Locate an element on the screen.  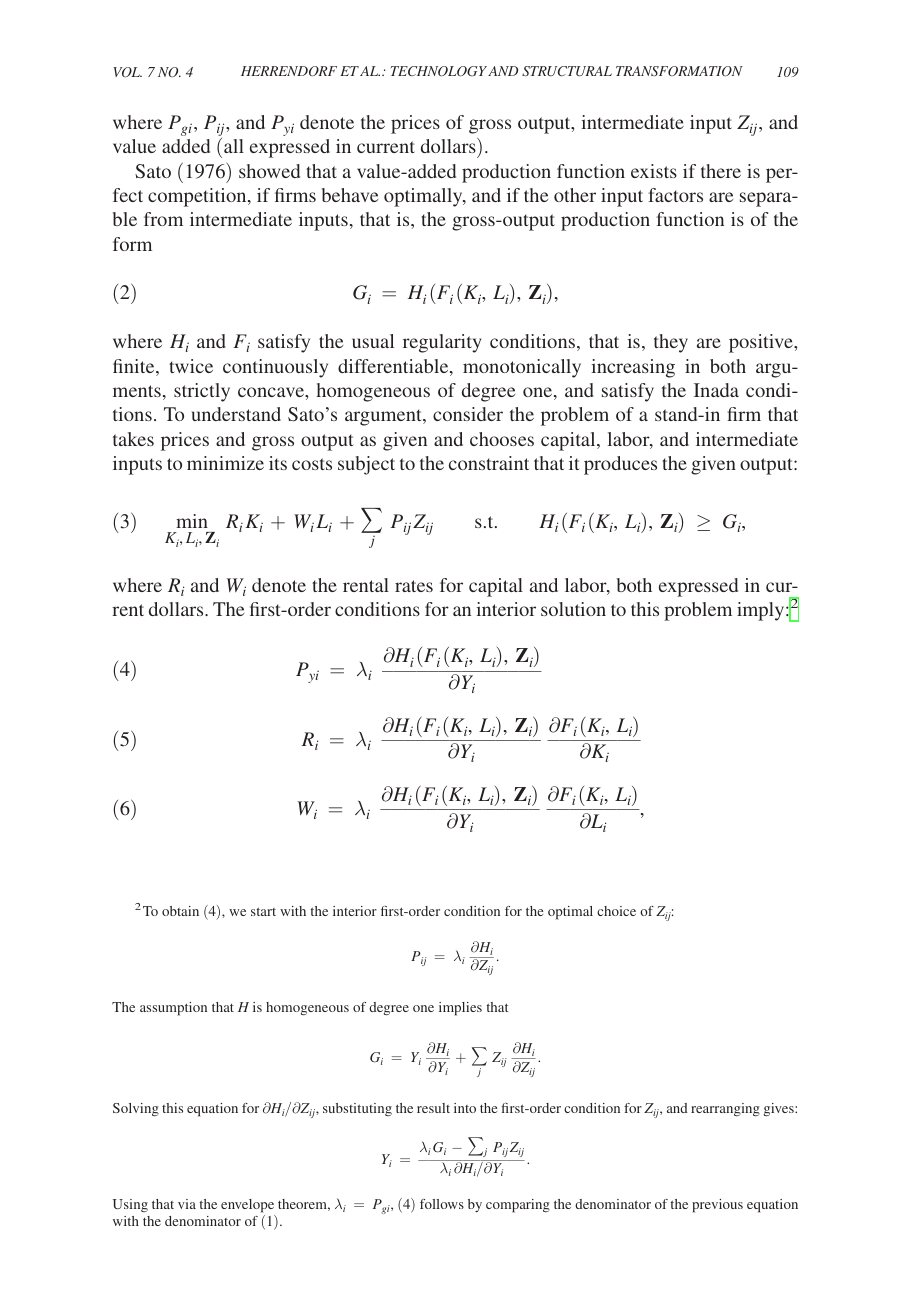
TECHNOLOGY is located at coordinates (439, 71).
